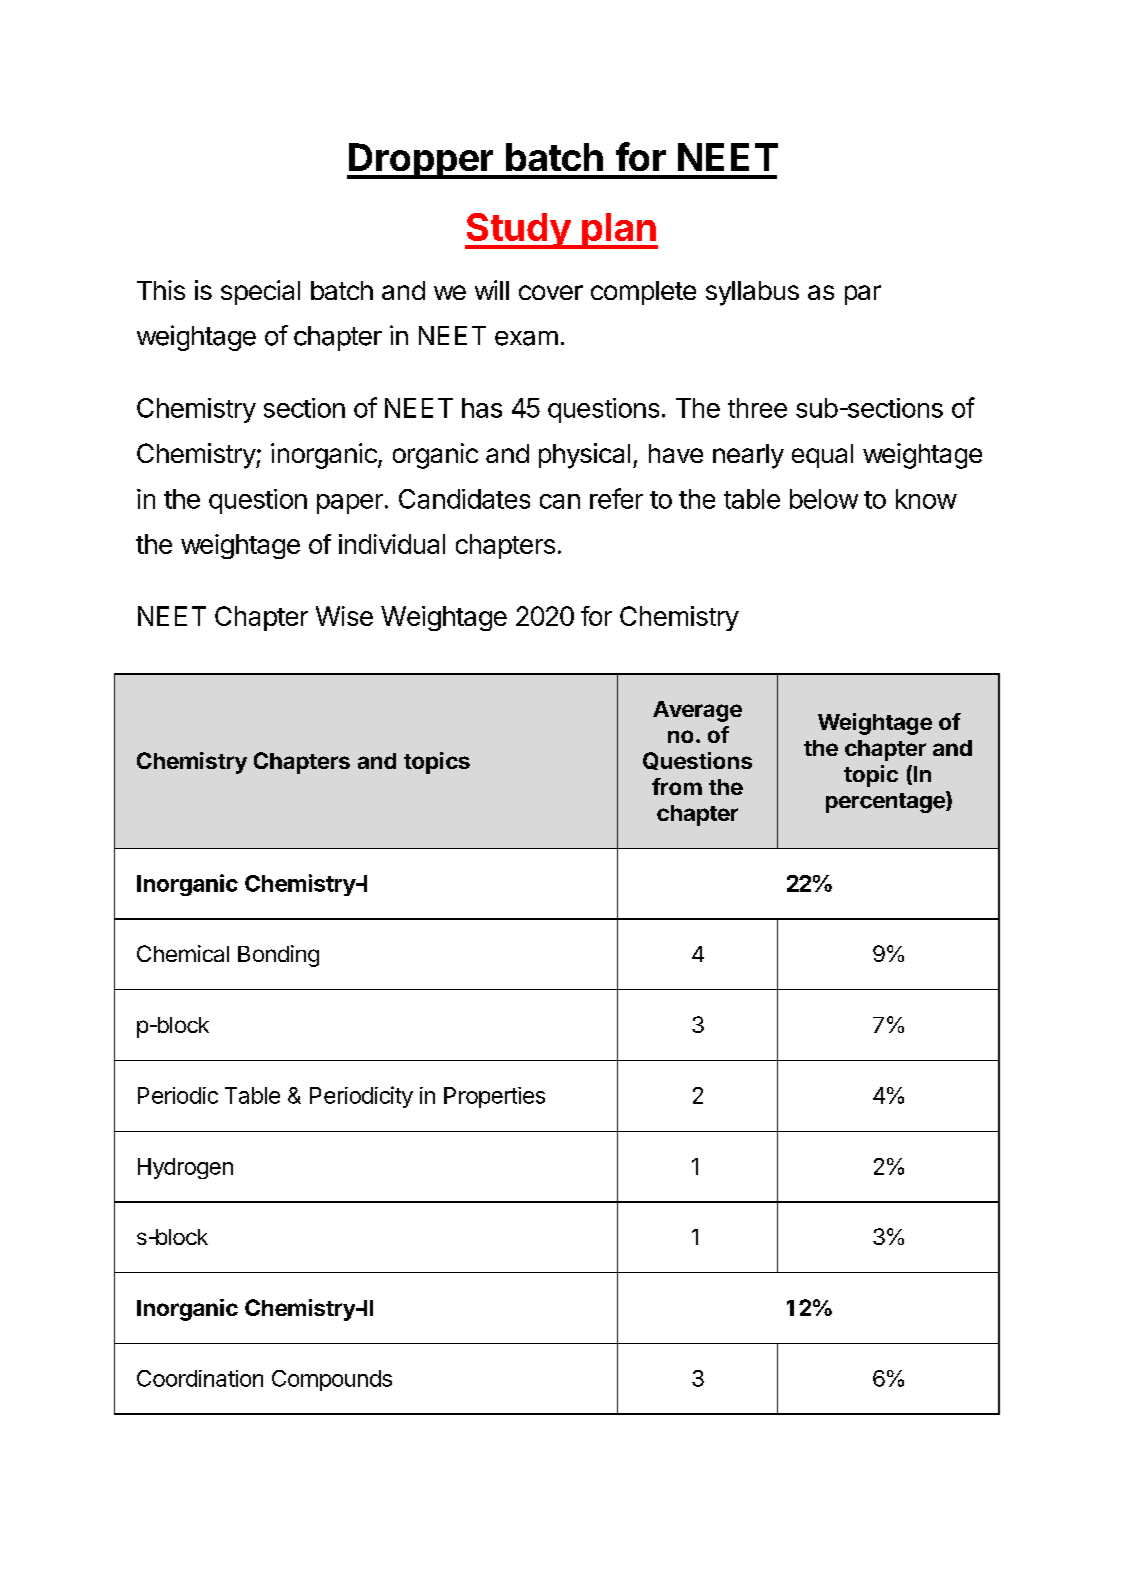 The height and width of the document is (1588, 1123). What do you see at coordinates (494, 1097) in the document?
I see `Properties` at bounding box center [494, 1097].
